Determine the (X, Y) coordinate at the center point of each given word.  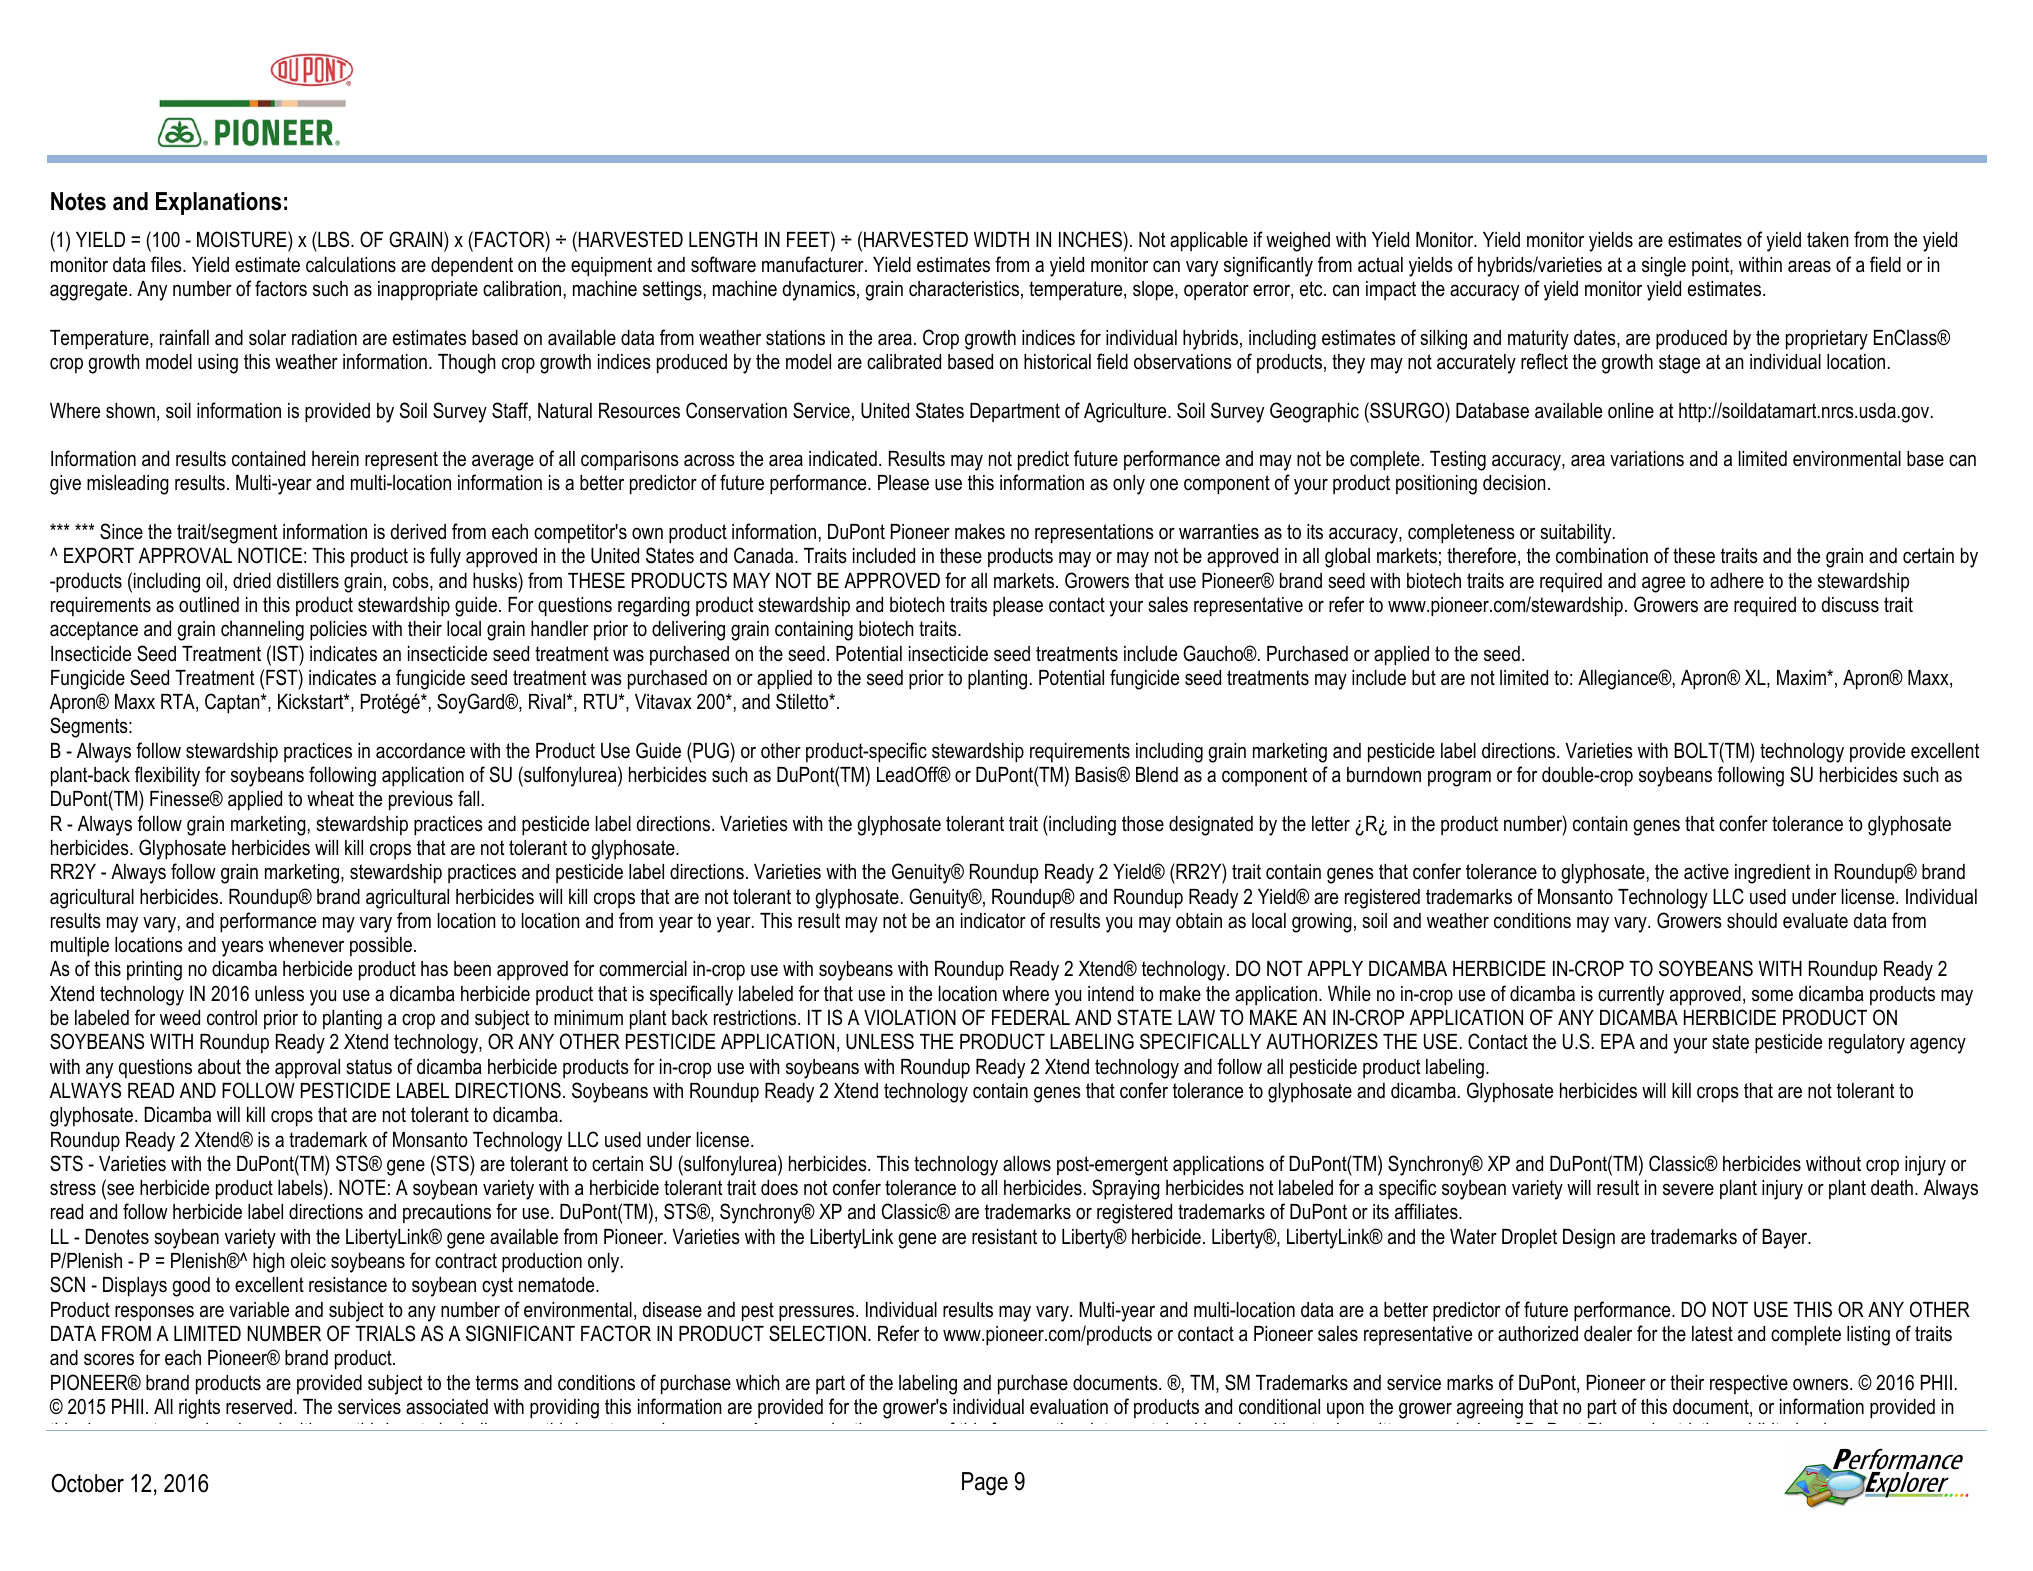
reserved (259, 1407)
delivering (688, 631)
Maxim (1802, 677)
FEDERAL (1031, 1017)
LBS (334, 241)
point (1711, 266)
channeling (262, 631)
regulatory (1867, 1044)
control (232, 1018)
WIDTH (1001, 239)
